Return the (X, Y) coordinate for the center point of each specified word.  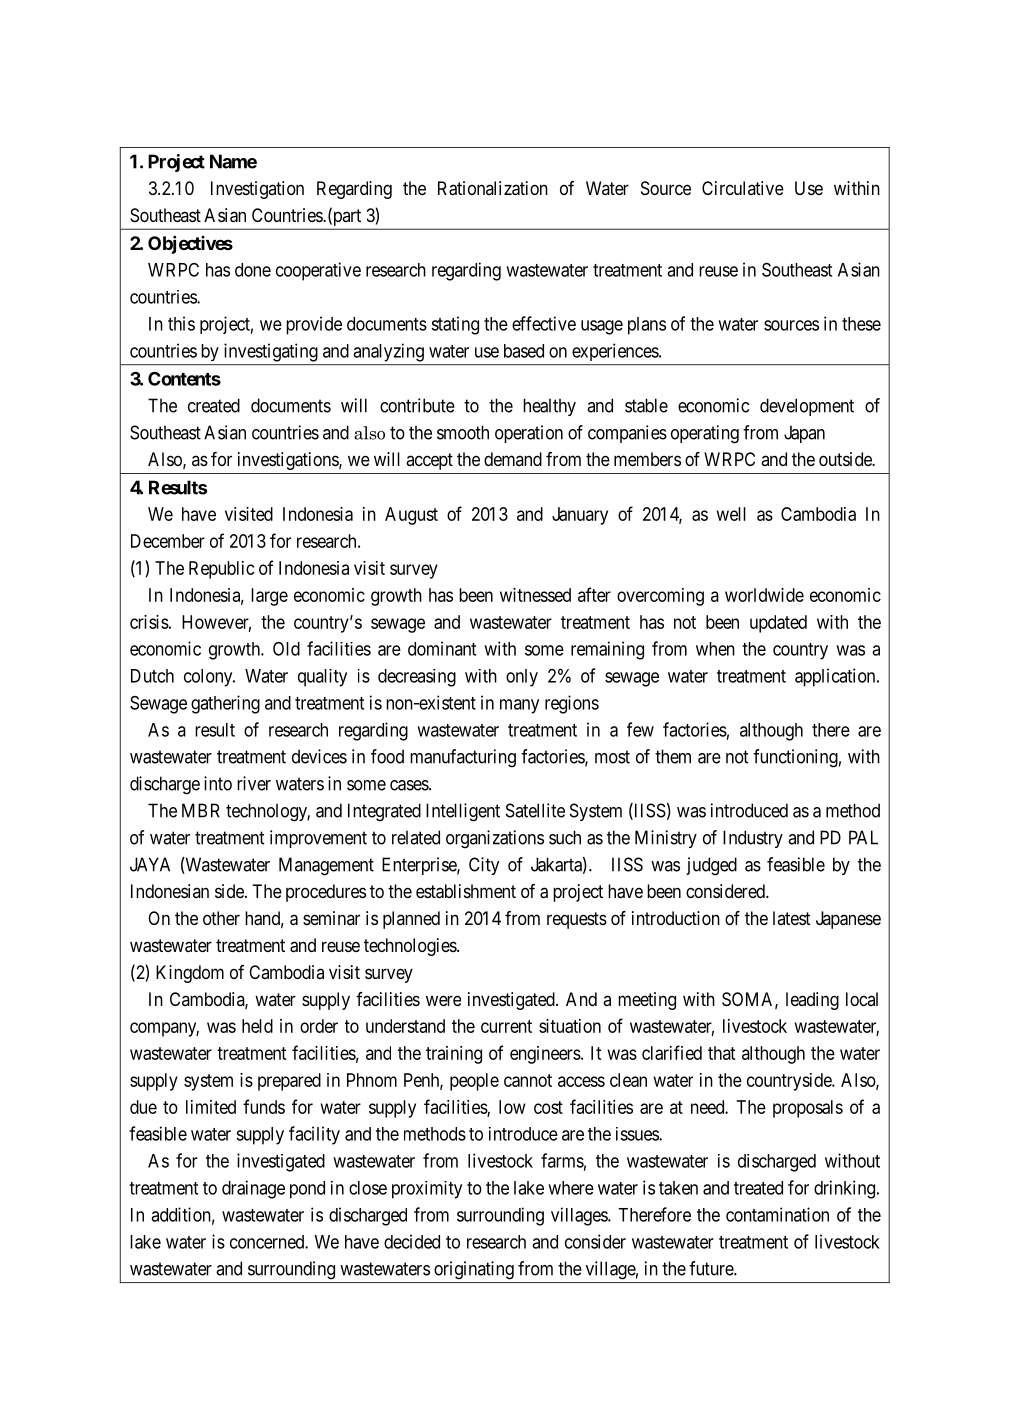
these (861, 324)
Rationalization (493, 188)
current (506, 1026)
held (257, 1026)
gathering (225, 704)
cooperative (318, 271)
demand (513, 459)
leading (812, 1001)
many (519, 706)
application (836, 677)
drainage (253, 1189)
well (731, 514)
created (214, 405)
